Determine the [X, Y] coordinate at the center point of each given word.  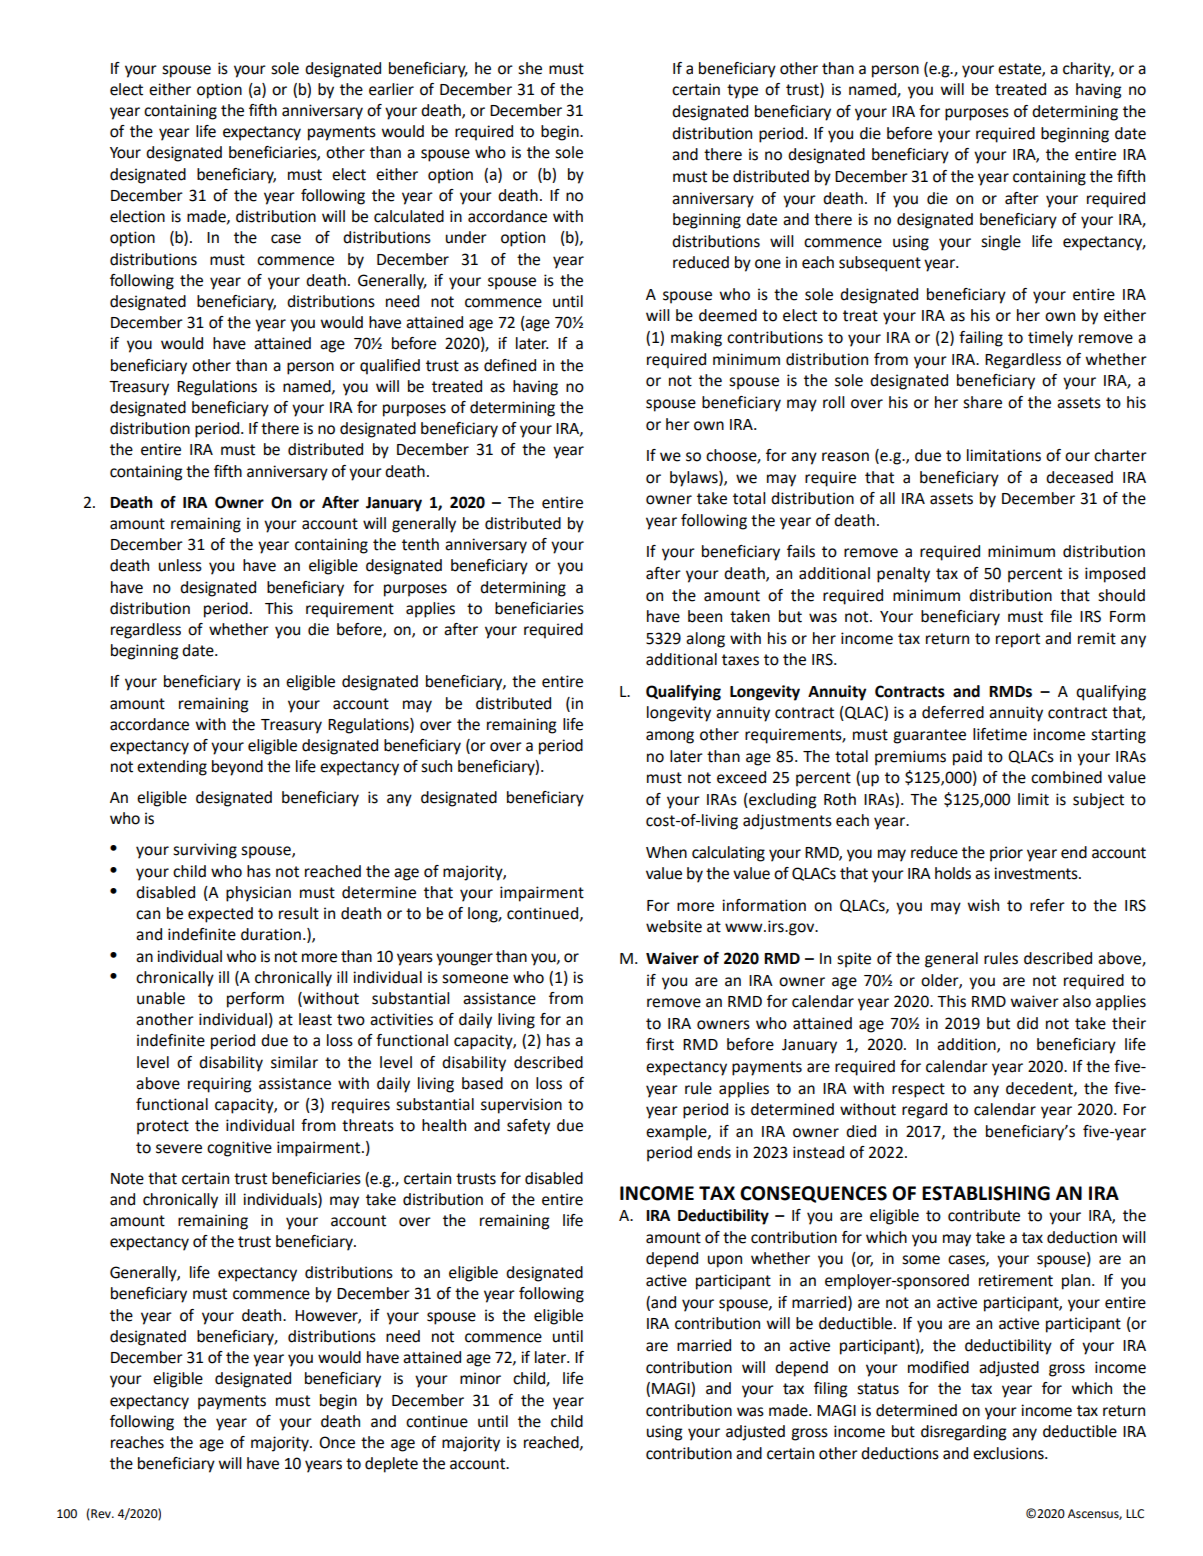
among [670, 737]
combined [1066, 777]
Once [337, 1442]
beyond [237, 768]
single [1001, 243]
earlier [391, 89]
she [530, 68]
